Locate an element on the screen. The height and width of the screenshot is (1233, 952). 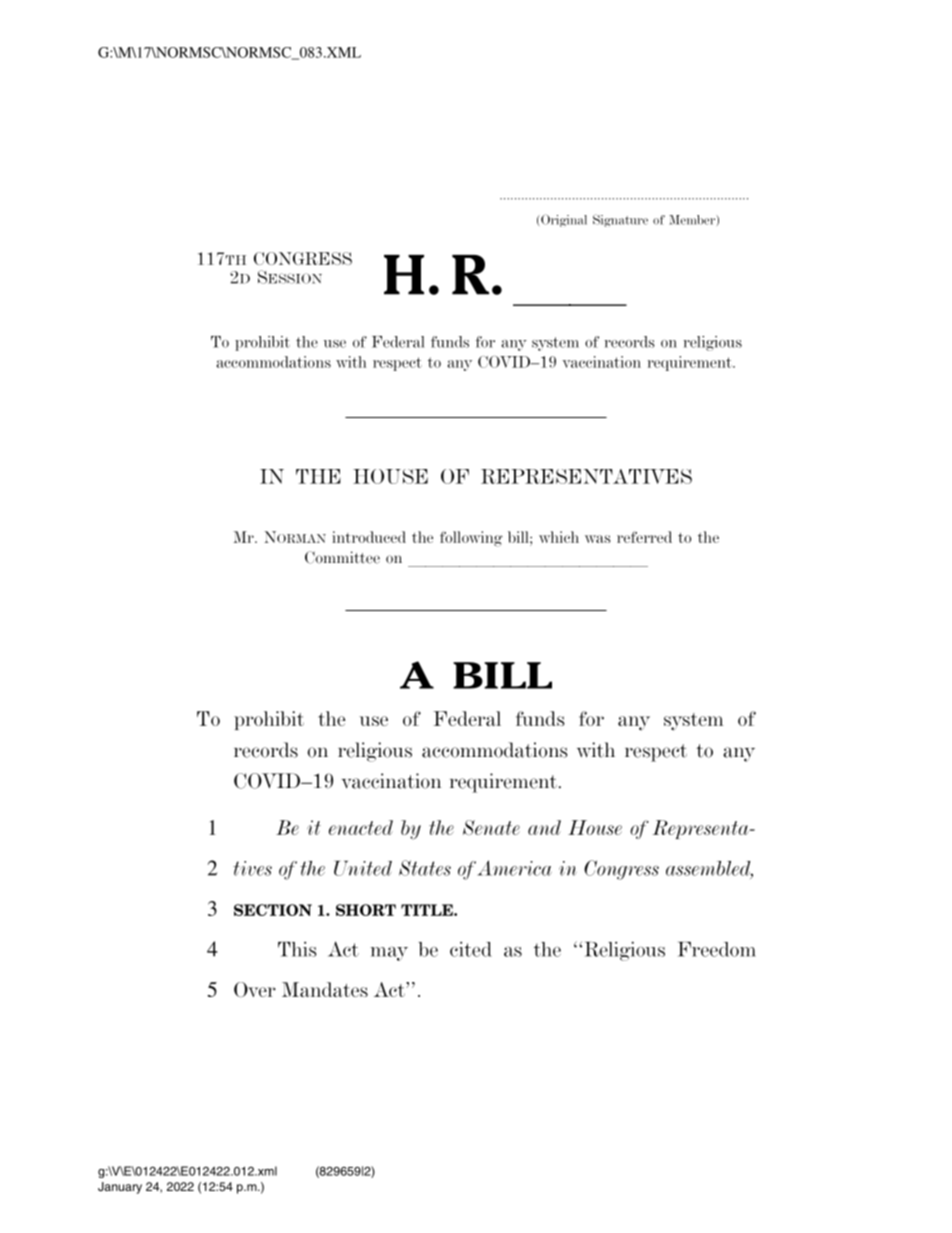
Committee is located at coordinates (342, 557).
